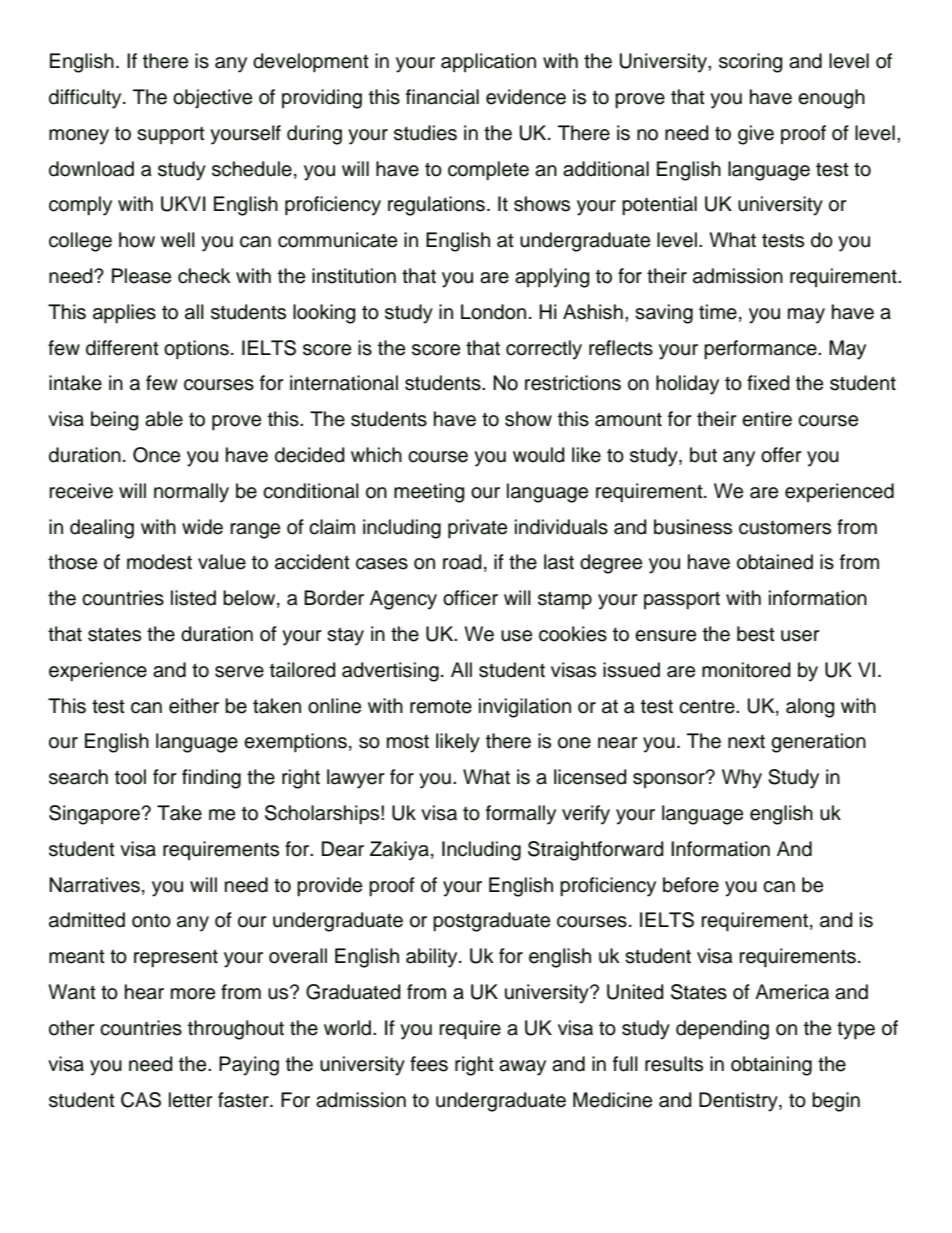 Image resolution: width=952 pixels, height=1233 pixels. I want to click on tool, so click(130, 777).
